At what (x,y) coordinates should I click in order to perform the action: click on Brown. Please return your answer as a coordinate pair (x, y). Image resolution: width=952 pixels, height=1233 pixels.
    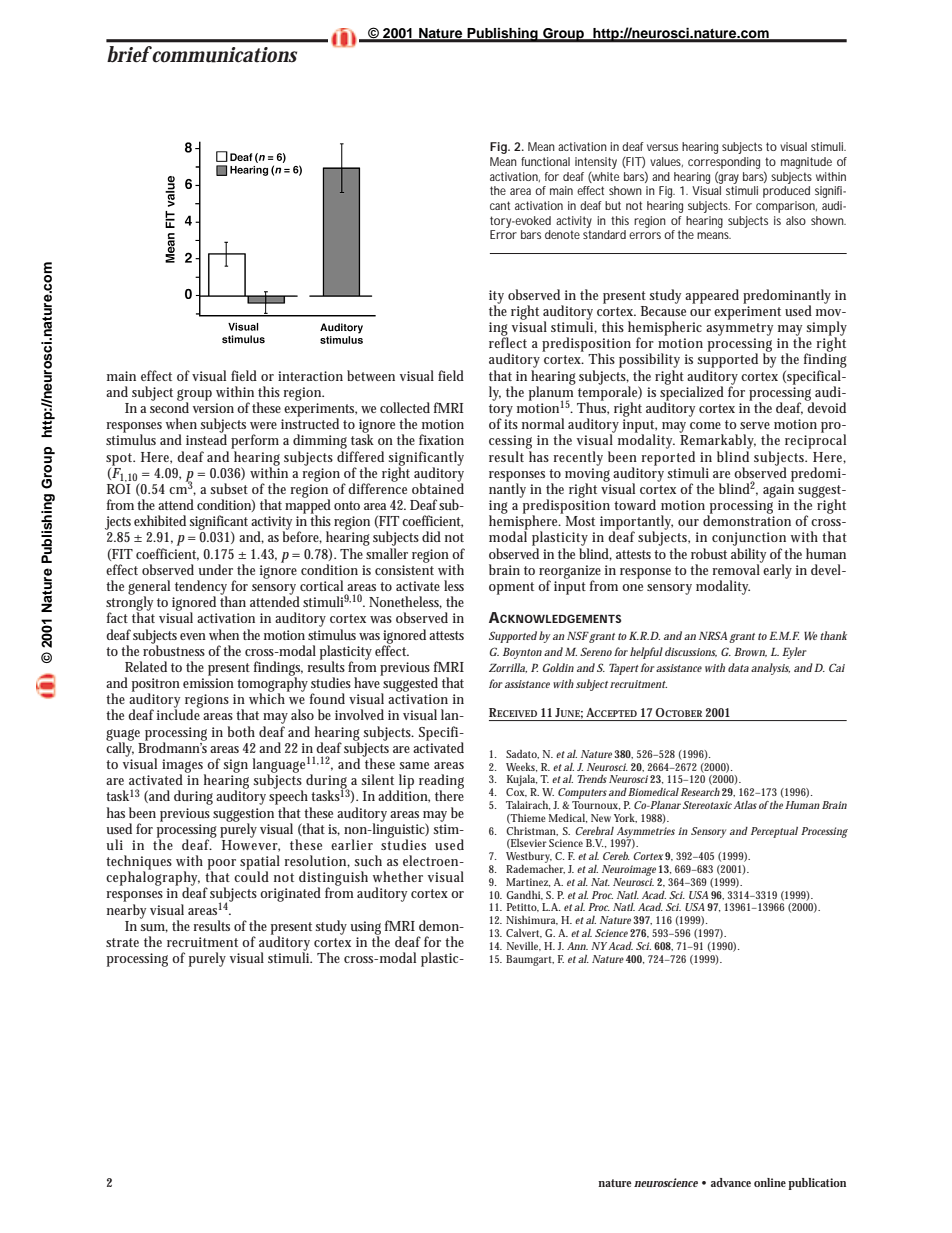
    Looking at the image, I should click on (750, 652).
